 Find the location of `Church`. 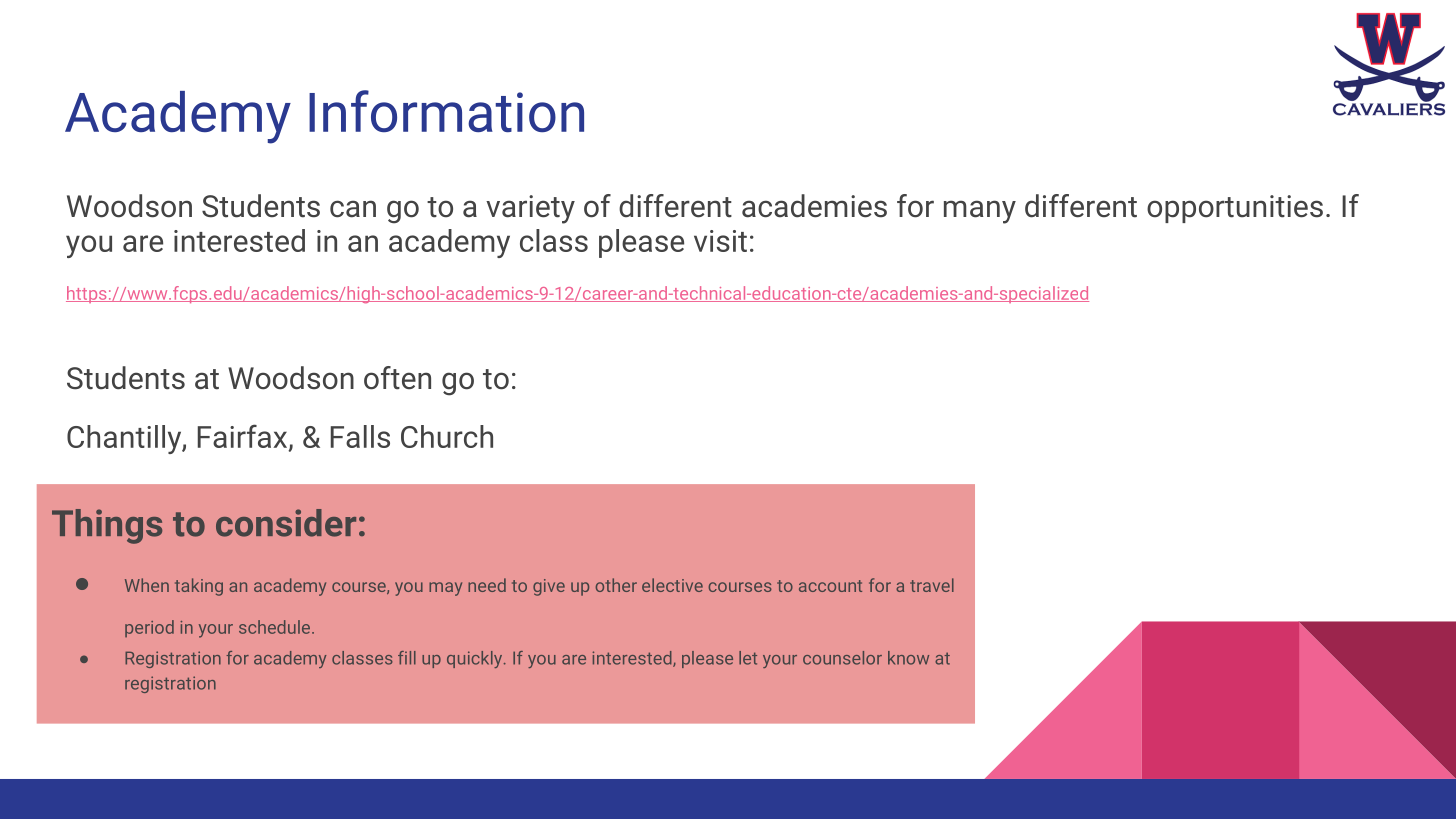

Church is located at coordinates (447, 436).
